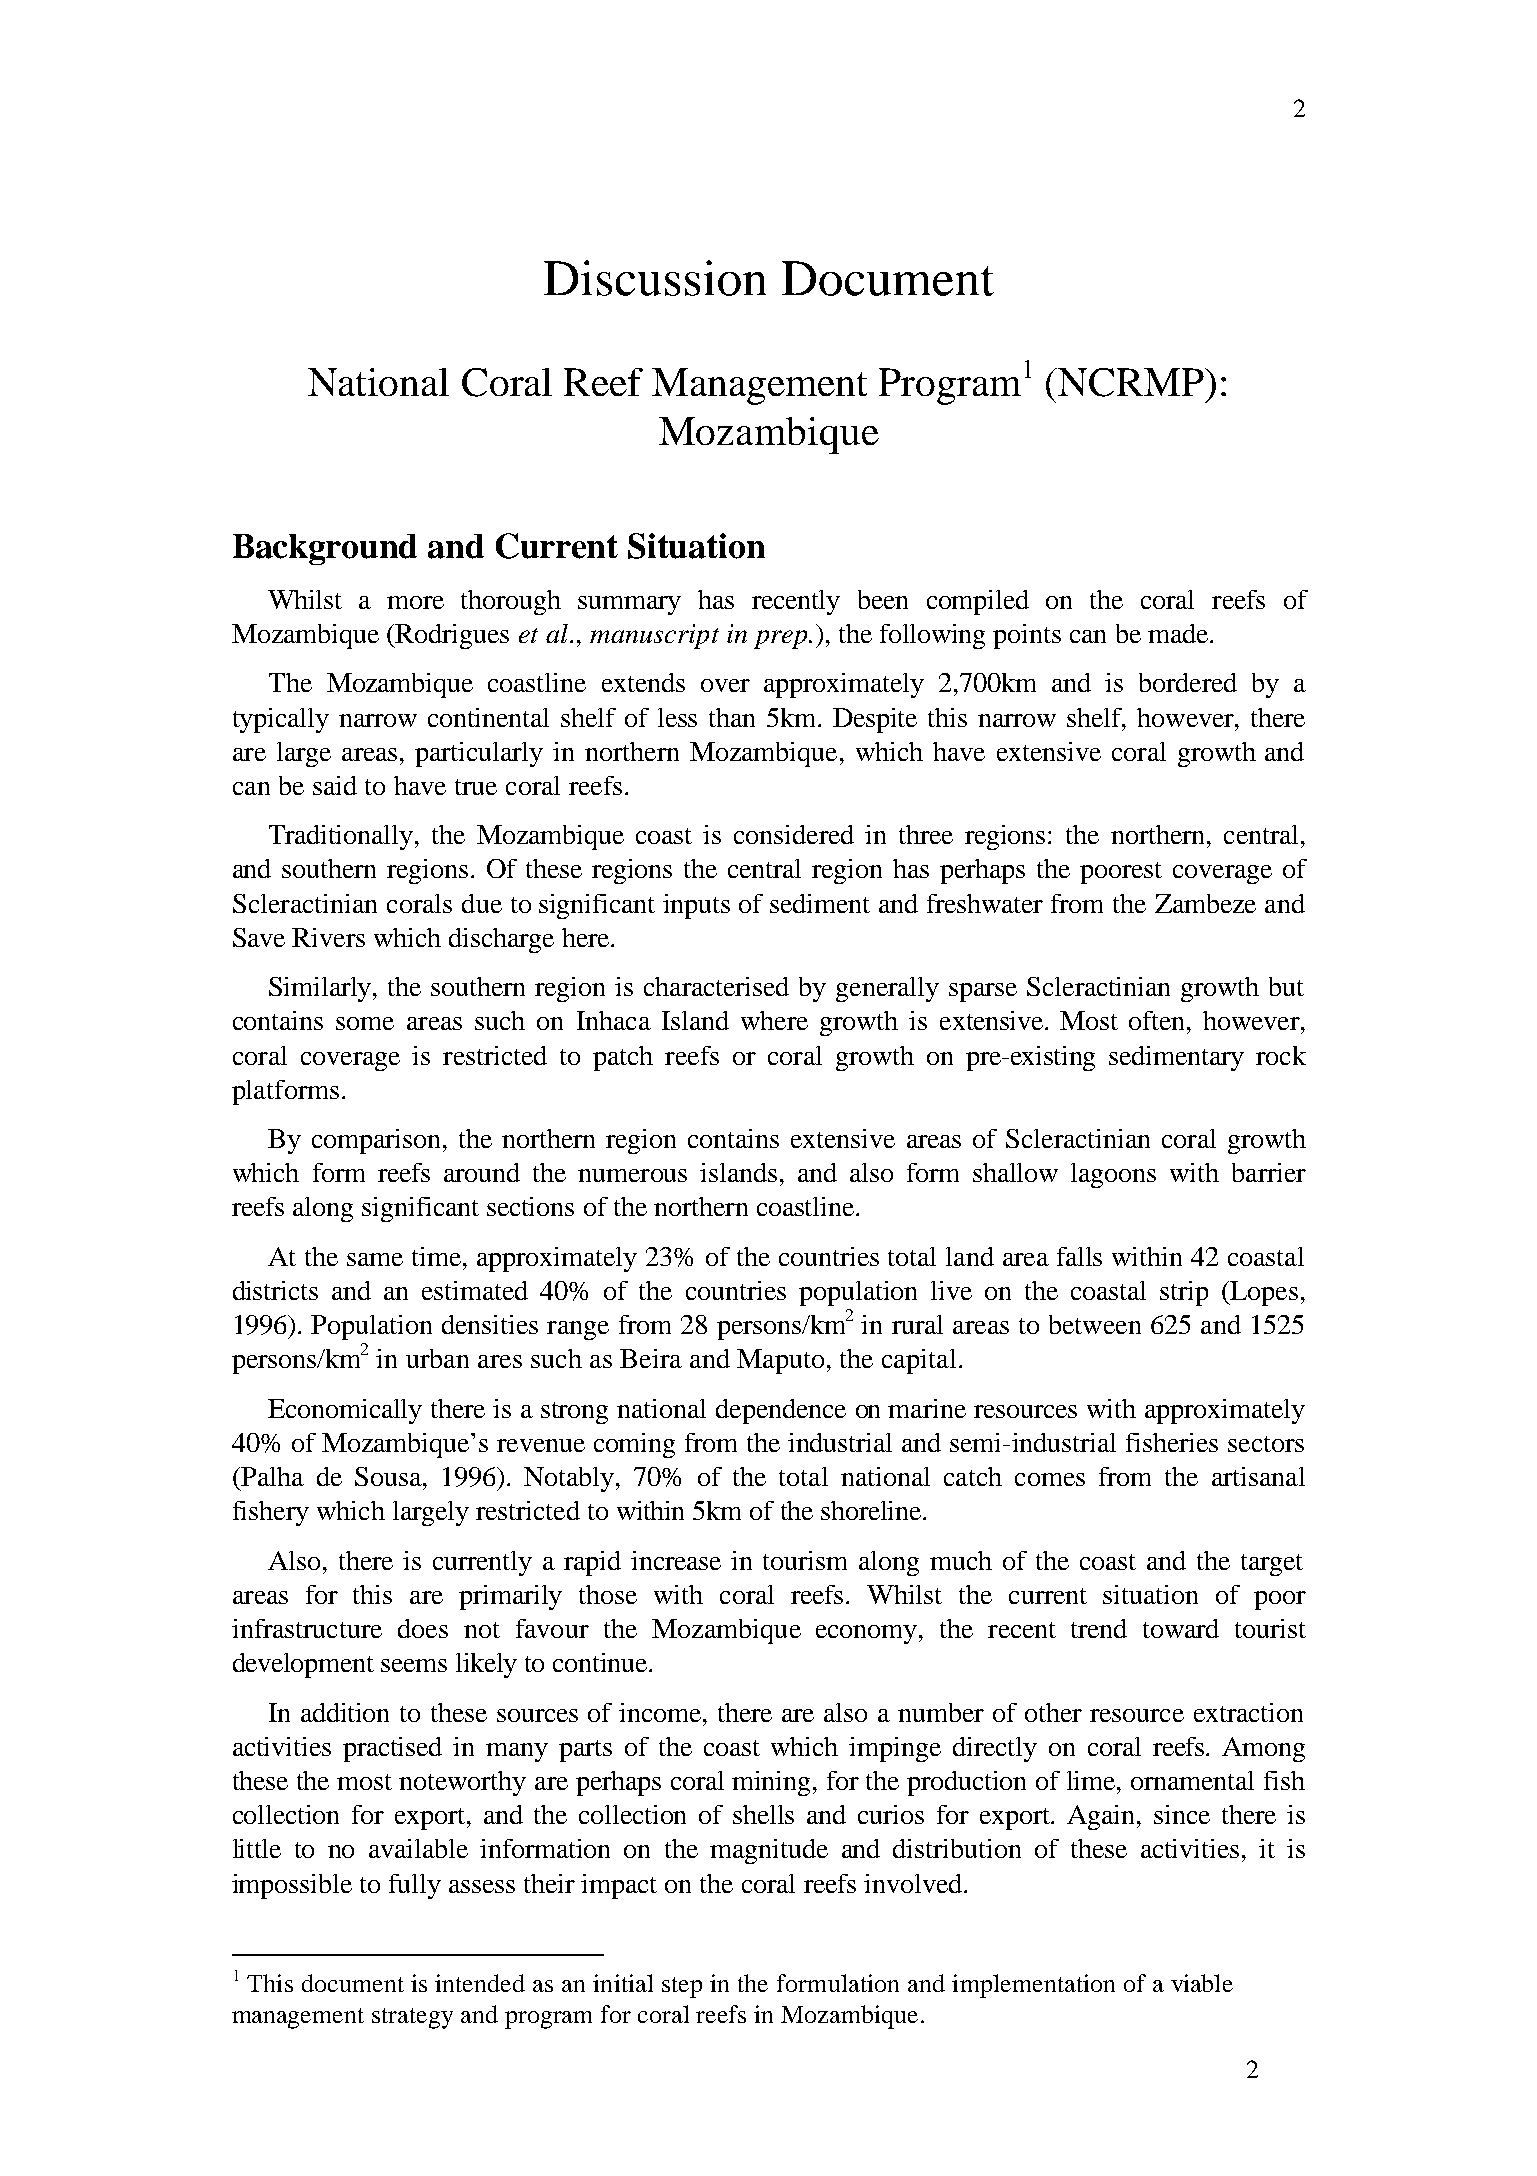 Image resolution: width=1537 pixels, height=2176 pixels. What do you see at coordinates (412, 2018) in the document?
I see `strategy` at bounding box center [412, 2018].
